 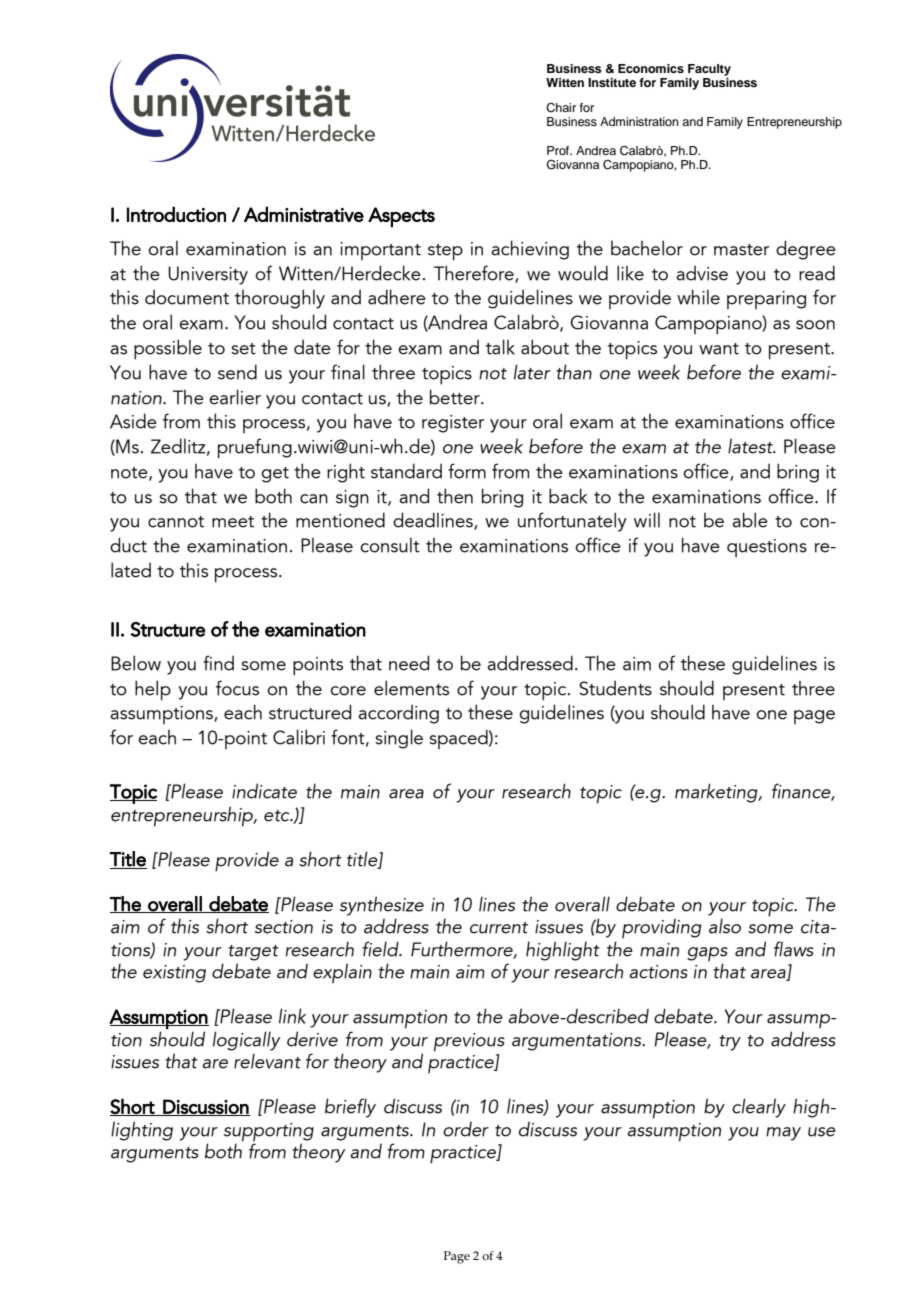 What do you see at coordinates (243, 349) in the screenshot?
I see `set` at bounding box center [243, 349].
